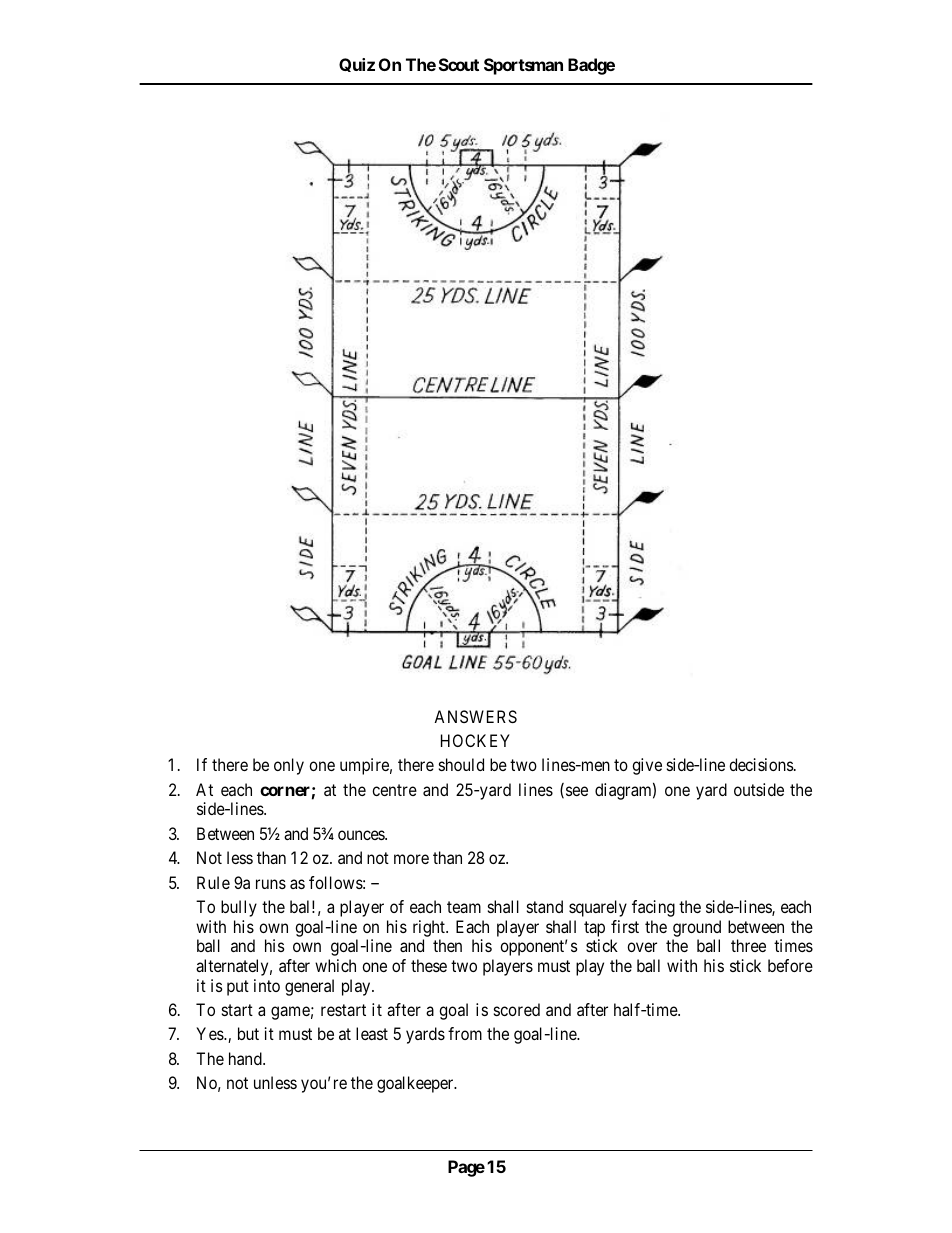 The height and width of the page is (1233, 952). What do you see at coordinates (653, 908) in the page?
I see `facing` at bounding box center [653, 908].
